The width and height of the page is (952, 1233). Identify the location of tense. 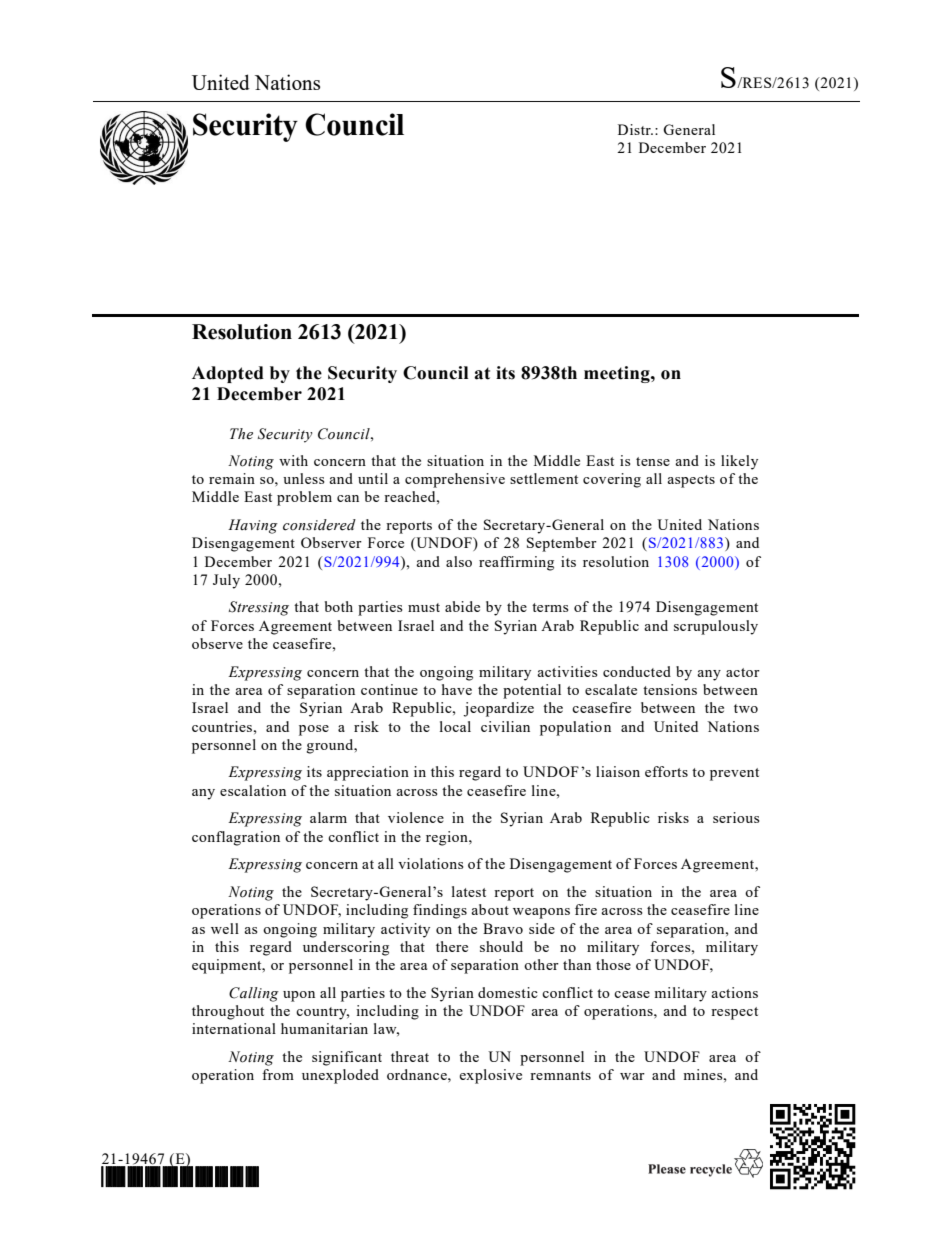
(653, 461).
